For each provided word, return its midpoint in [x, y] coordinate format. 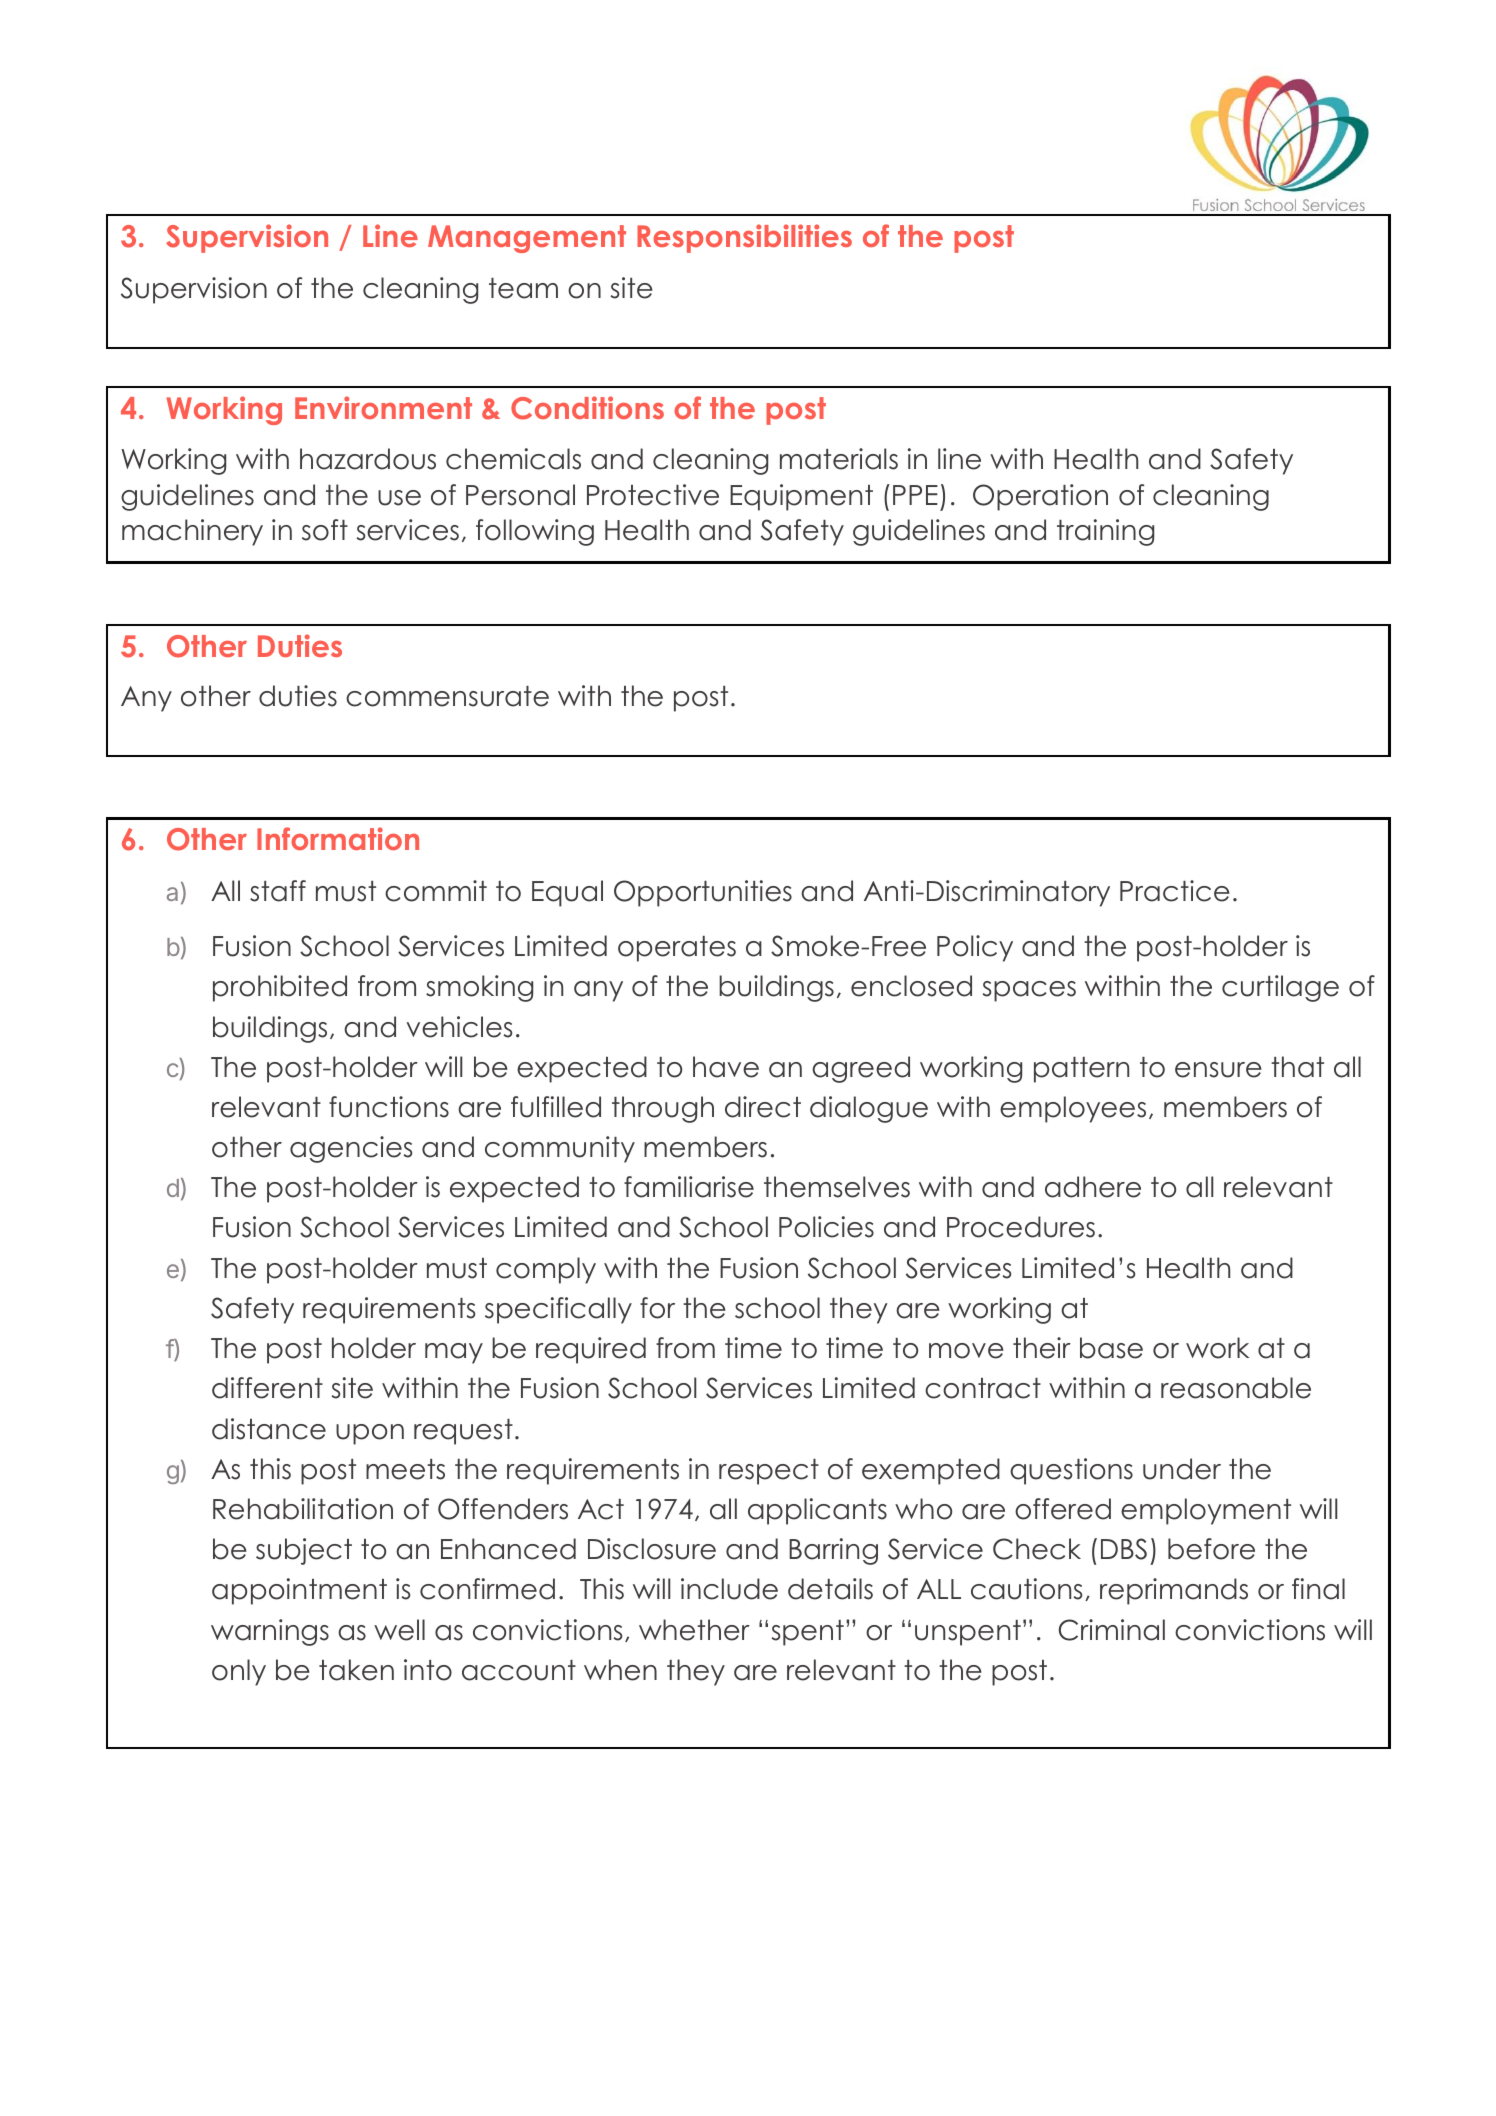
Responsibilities [744, 238]
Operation [1040, 497]
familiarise [689, 1187]
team [523, 288]
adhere [1093, 1187]
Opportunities [703, 893]
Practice [1175, 891]
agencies [351, 1149]
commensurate [447, 696]
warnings [270, 1632]
